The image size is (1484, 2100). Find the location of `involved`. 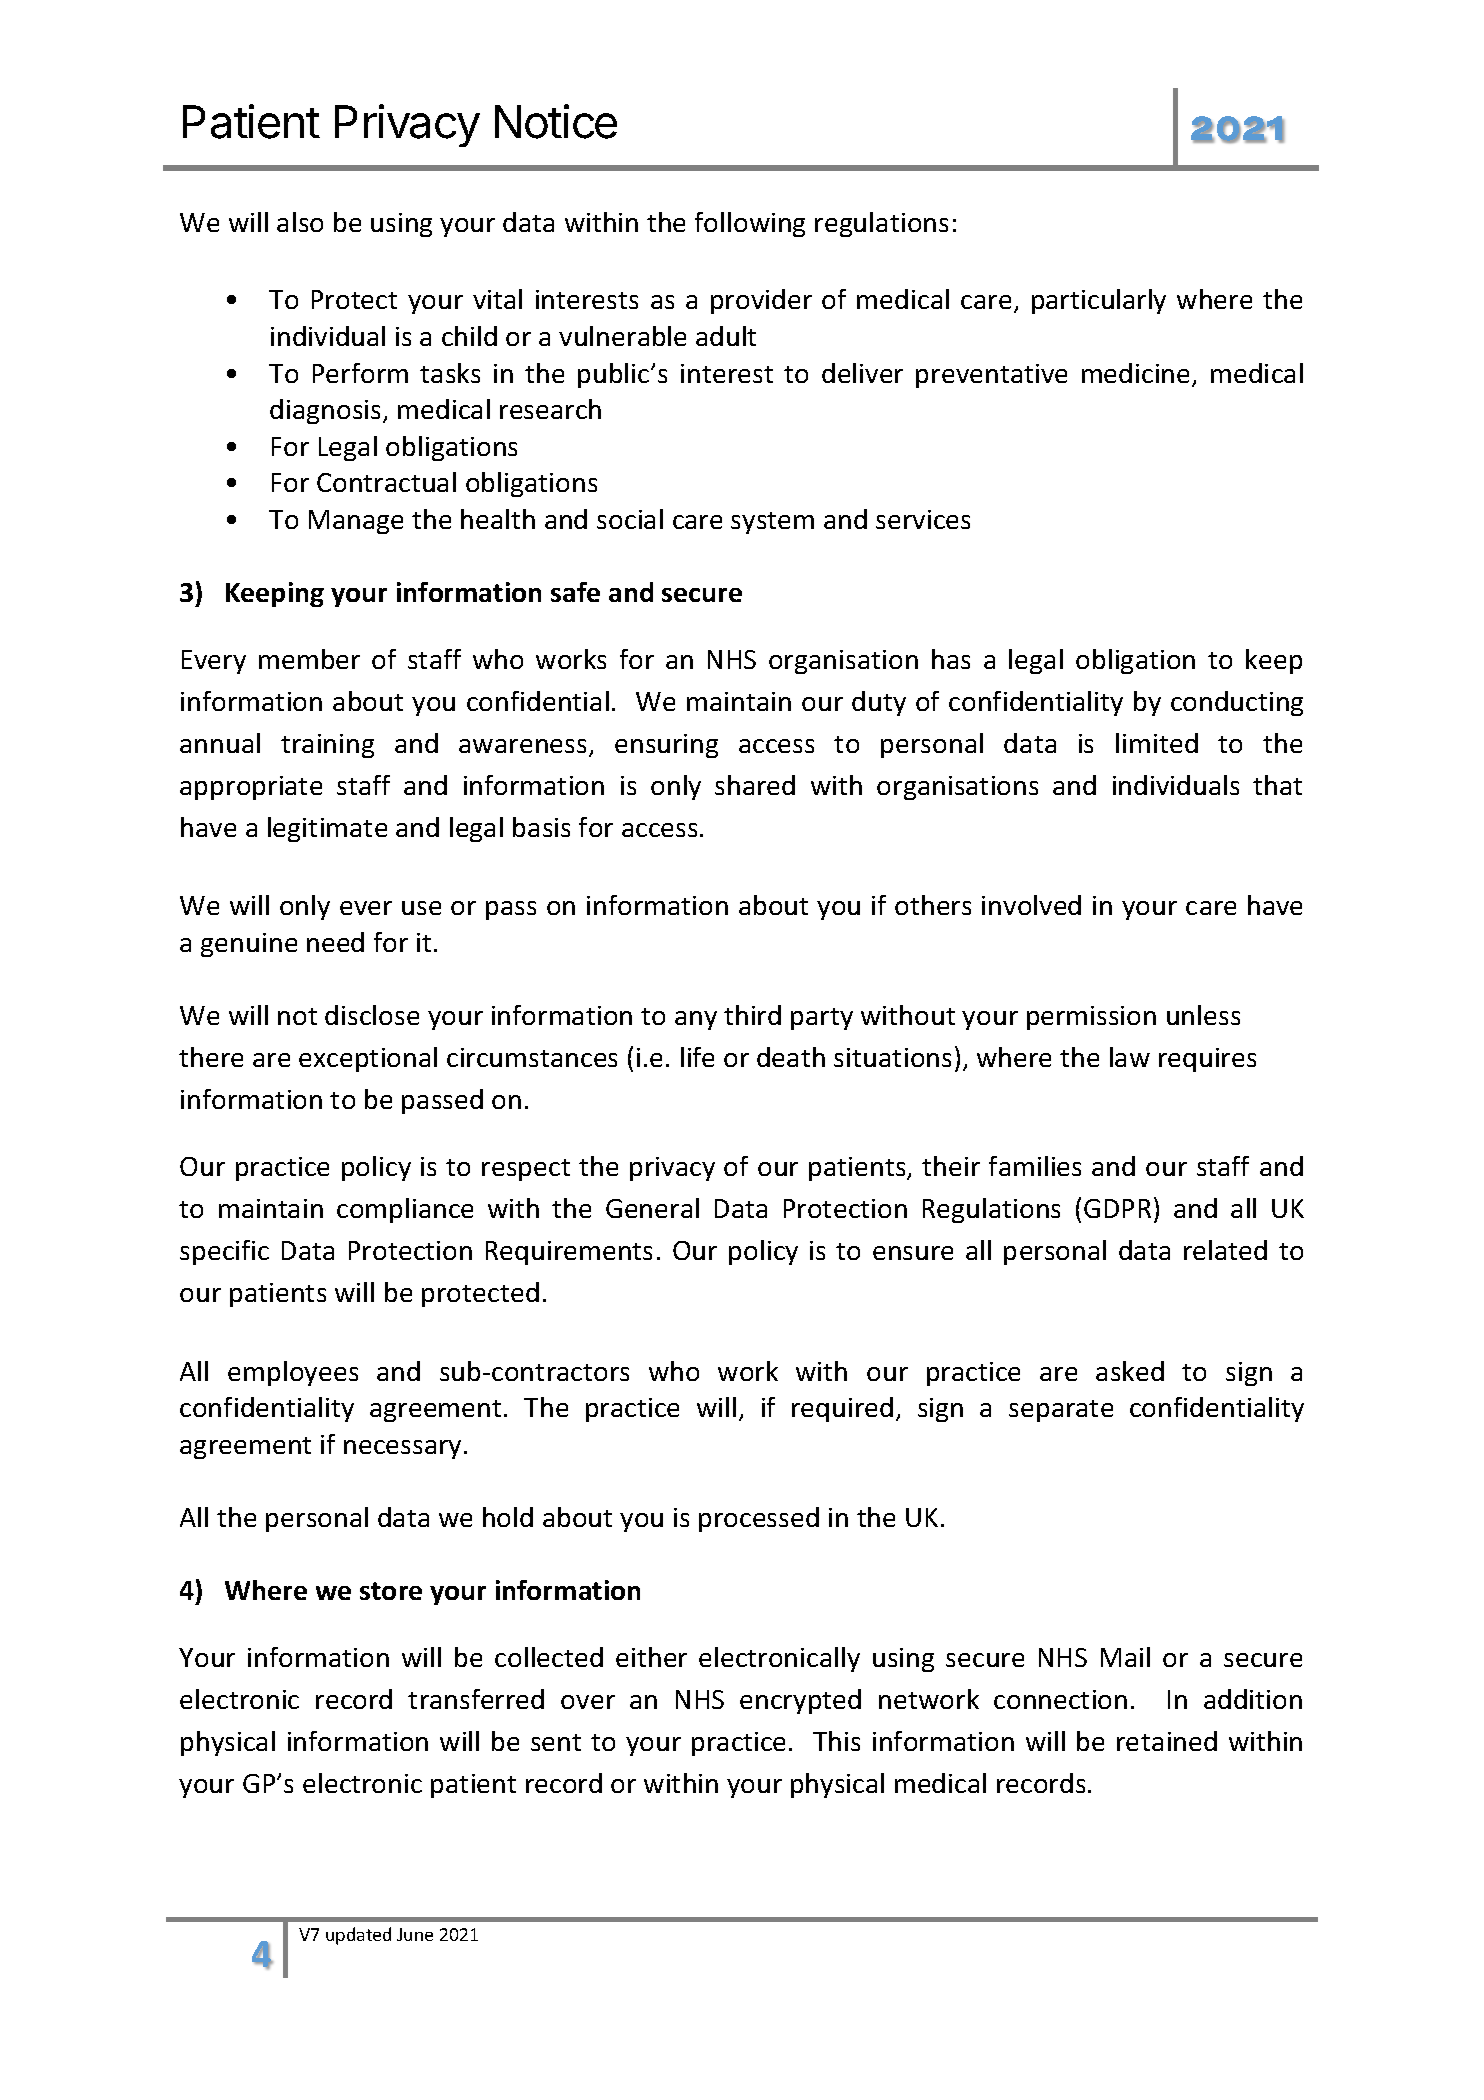

involved is located at coordinates (1031, 905).
